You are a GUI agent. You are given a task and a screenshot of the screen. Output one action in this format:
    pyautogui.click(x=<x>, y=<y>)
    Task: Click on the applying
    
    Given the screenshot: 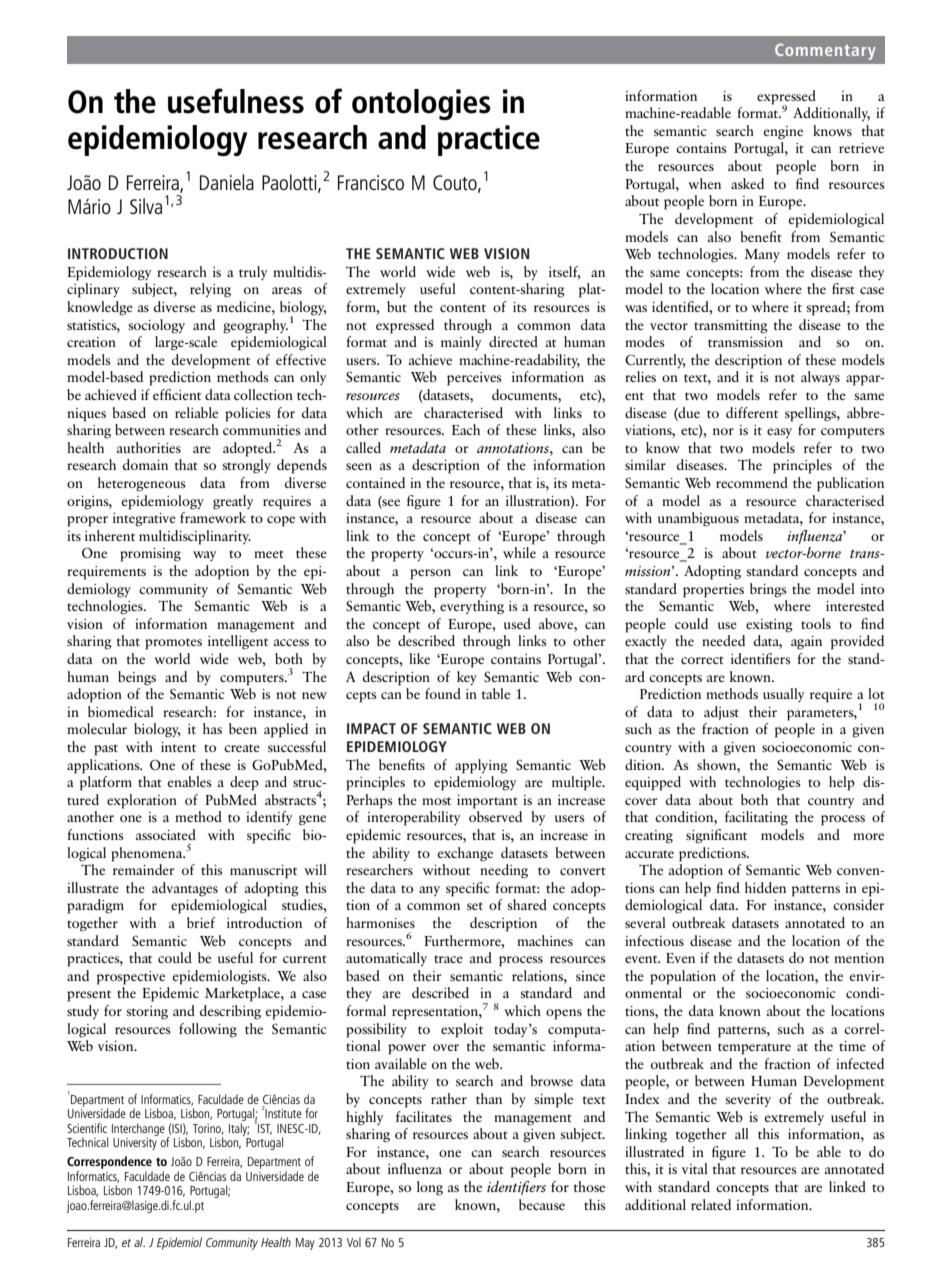 What is the action you would take?
    pyautogui.click(x=481, y=766)
